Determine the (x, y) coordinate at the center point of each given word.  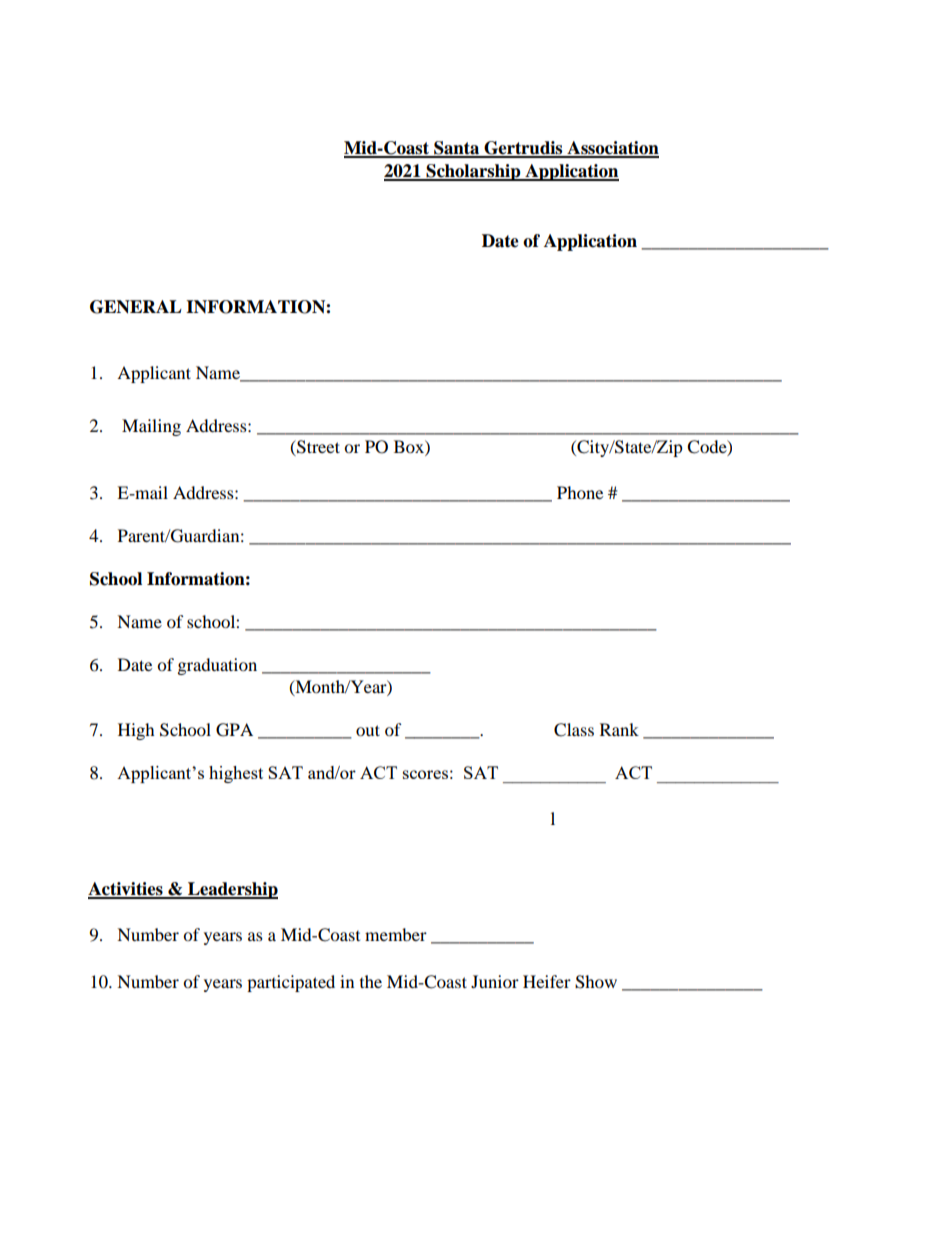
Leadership (232, 890)
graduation (217, 666)
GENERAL (136, 307)
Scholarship (473, 172)
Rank (619, 729)
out (368, 730)
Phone (580, 492)
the (371, 981)
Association (612, 149)
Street (317, 448)
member (396, 934)
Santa (457, 149)
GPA (234, 730)
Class (574, 730)
